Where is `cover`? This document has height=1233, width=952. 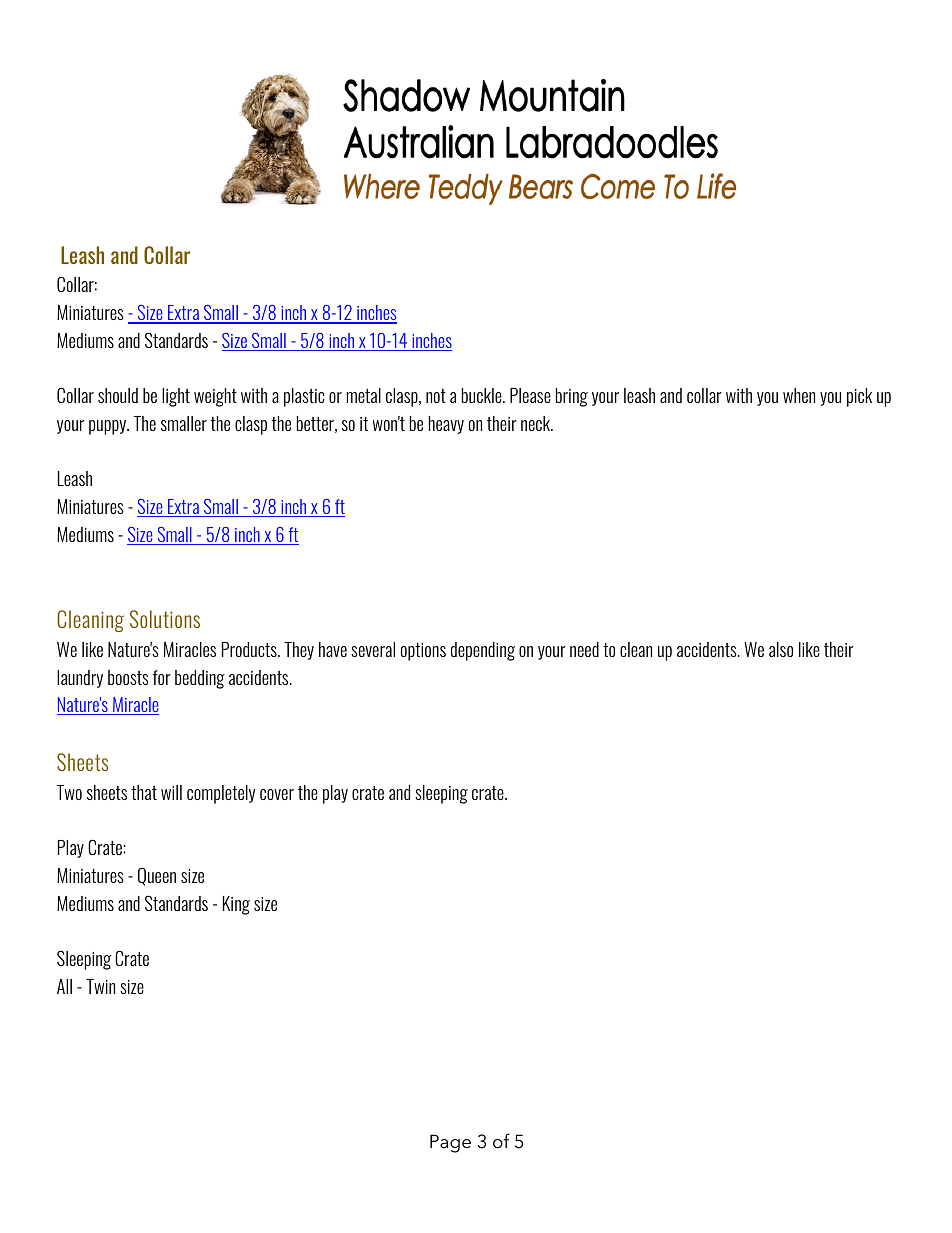
cover is located at coordinates (277, 794).
